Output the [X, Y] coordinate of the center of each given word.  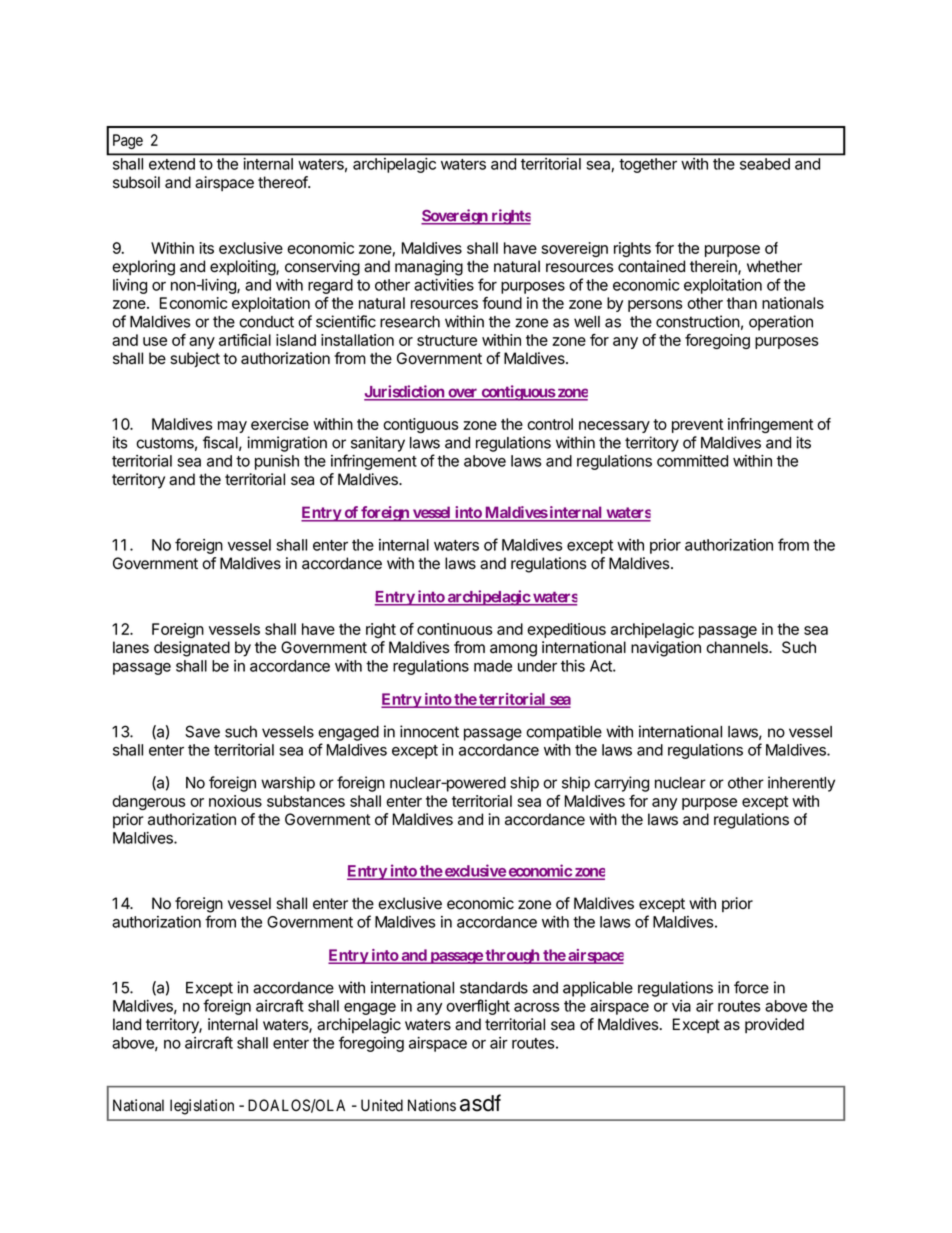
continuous [455, 629]
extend [172, 164]
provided [774, 1025]
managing [429, 268]
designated [192, 649]
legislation [202, 1107]
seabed [765, 164]
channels [738, 647]
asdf [480, 1103]
